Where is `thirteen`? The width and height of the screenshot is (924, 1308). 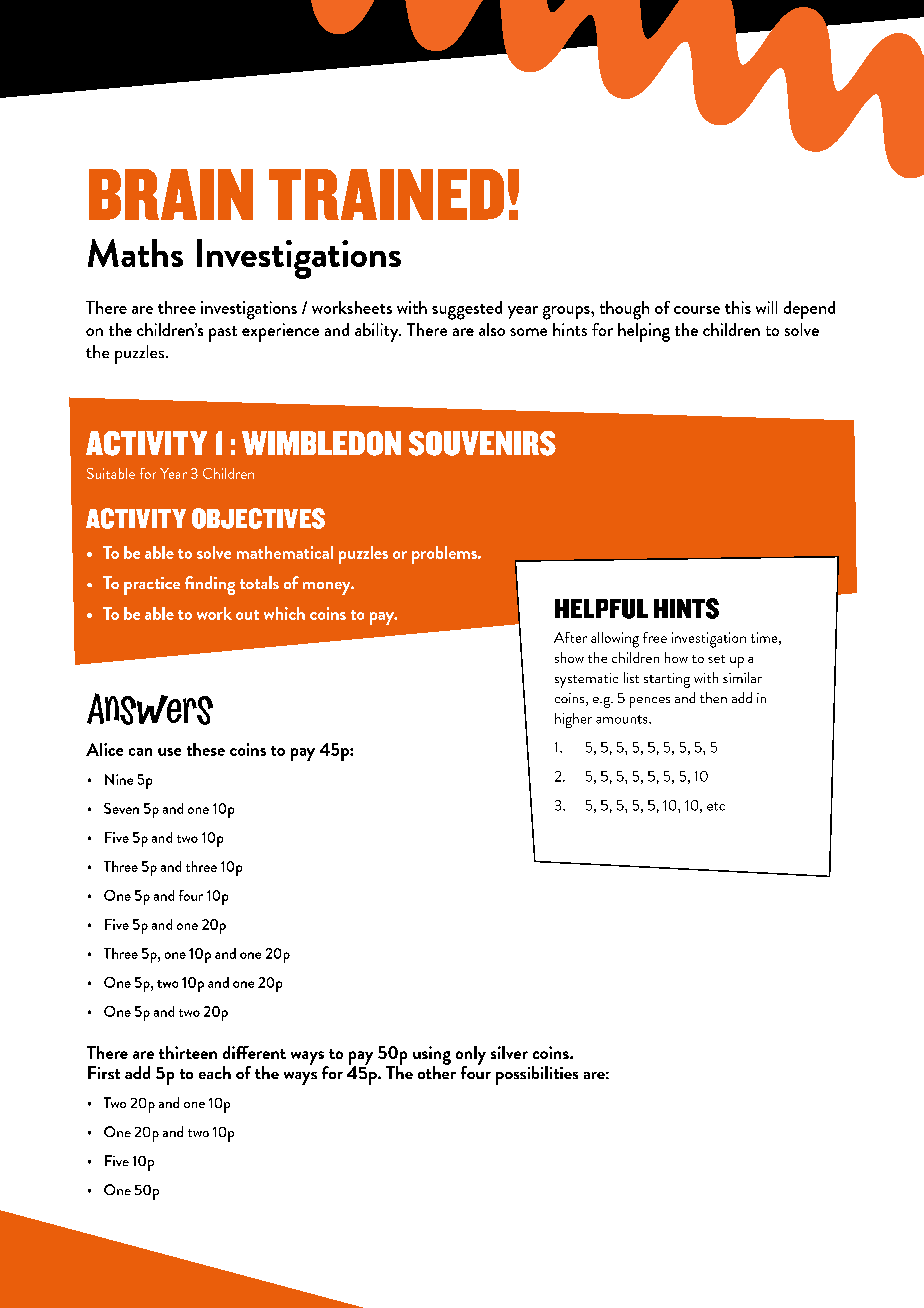 thirteen is located at coordinates (188, 1052).
